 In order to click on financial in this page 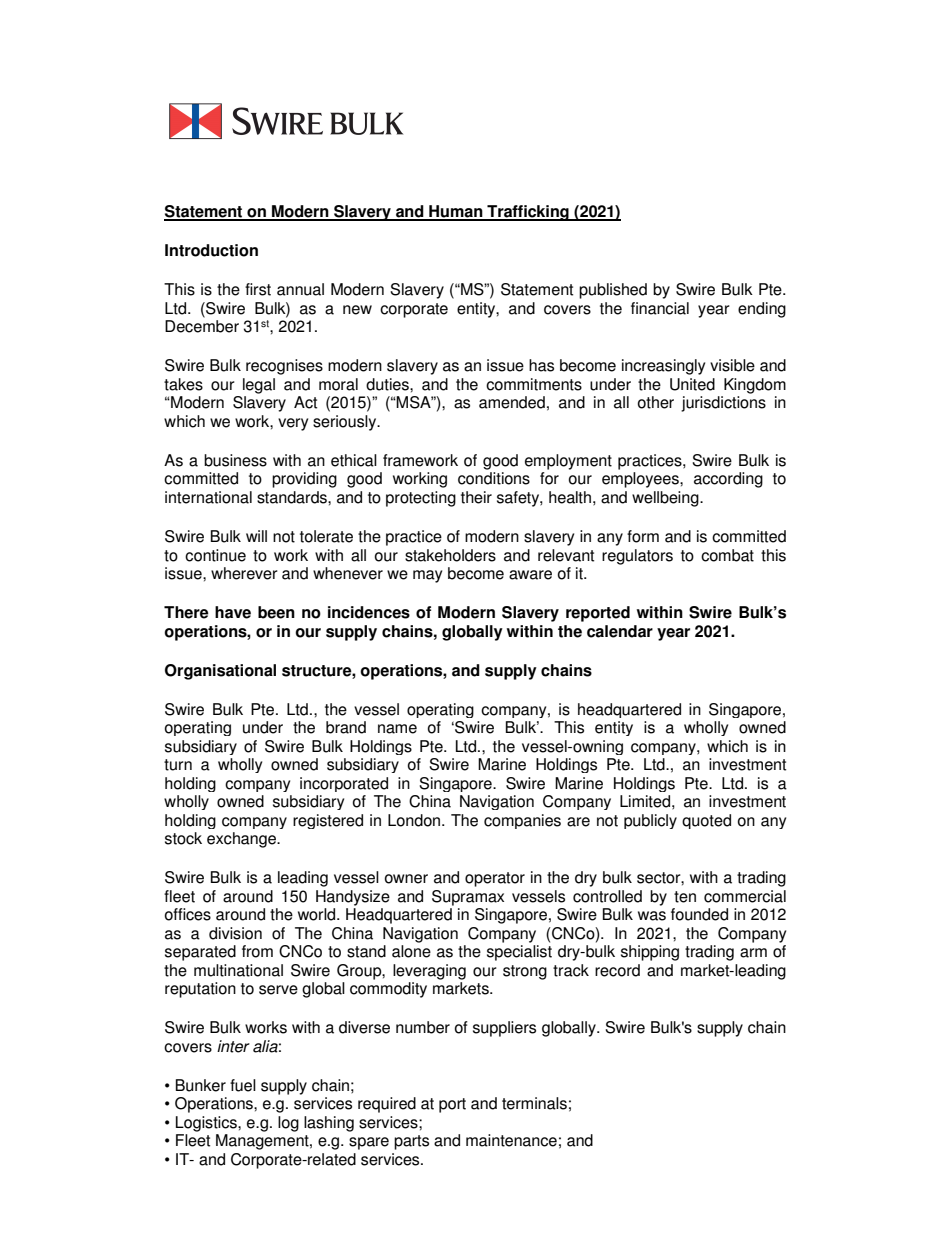, I will do `click(660, 308)`.
